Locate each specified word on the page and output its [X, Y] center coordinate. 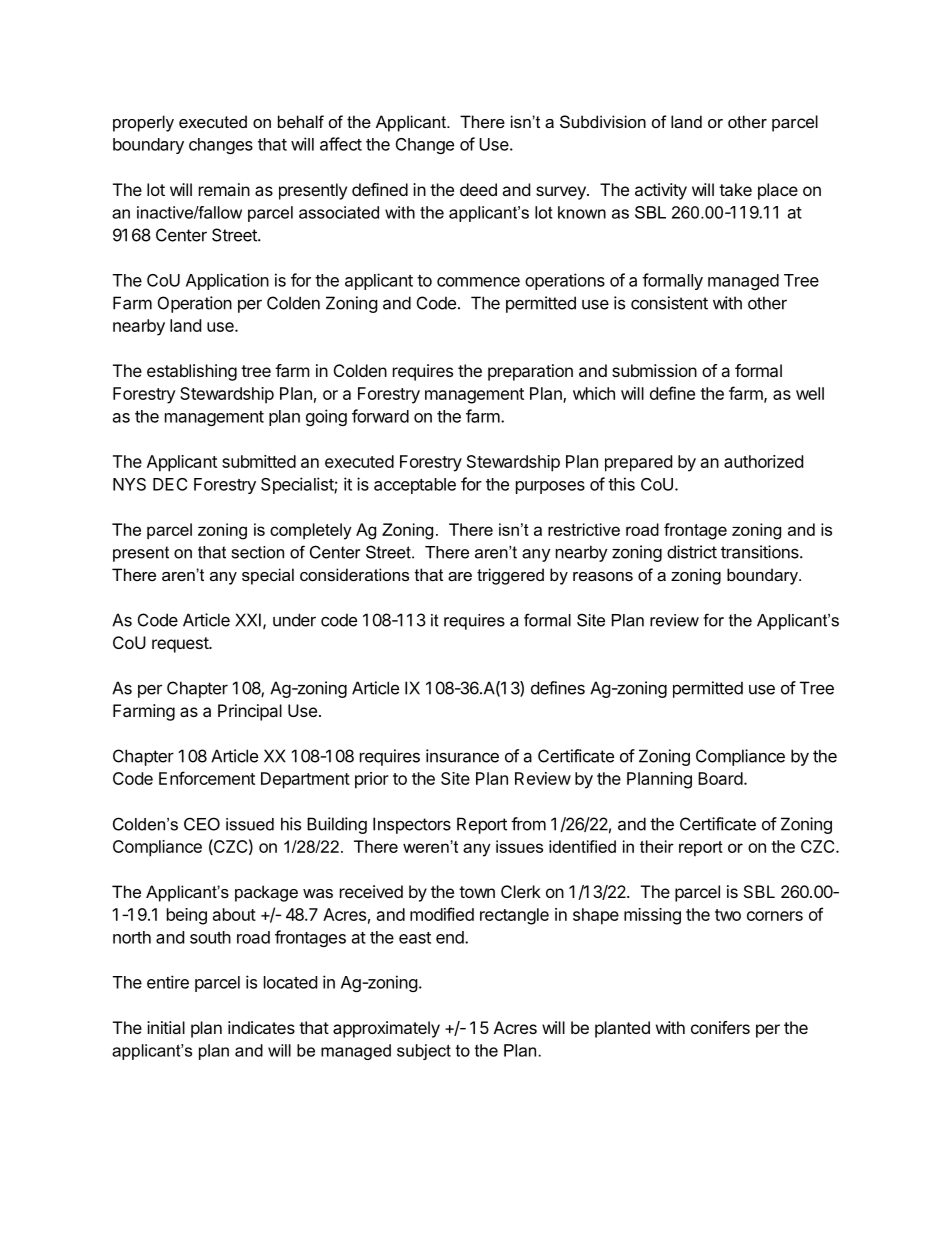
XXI [248, 620]
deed [478, 189]
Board [720, 778]
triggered [510, 576]
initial [166, 1027]
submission [654, 370]
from [528, 824]
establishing [192, 372]
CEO [202, 824]
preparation [530, 372]
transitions [761, 552]
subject [424, 1052]
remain [224, 189]
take [735, 189]
